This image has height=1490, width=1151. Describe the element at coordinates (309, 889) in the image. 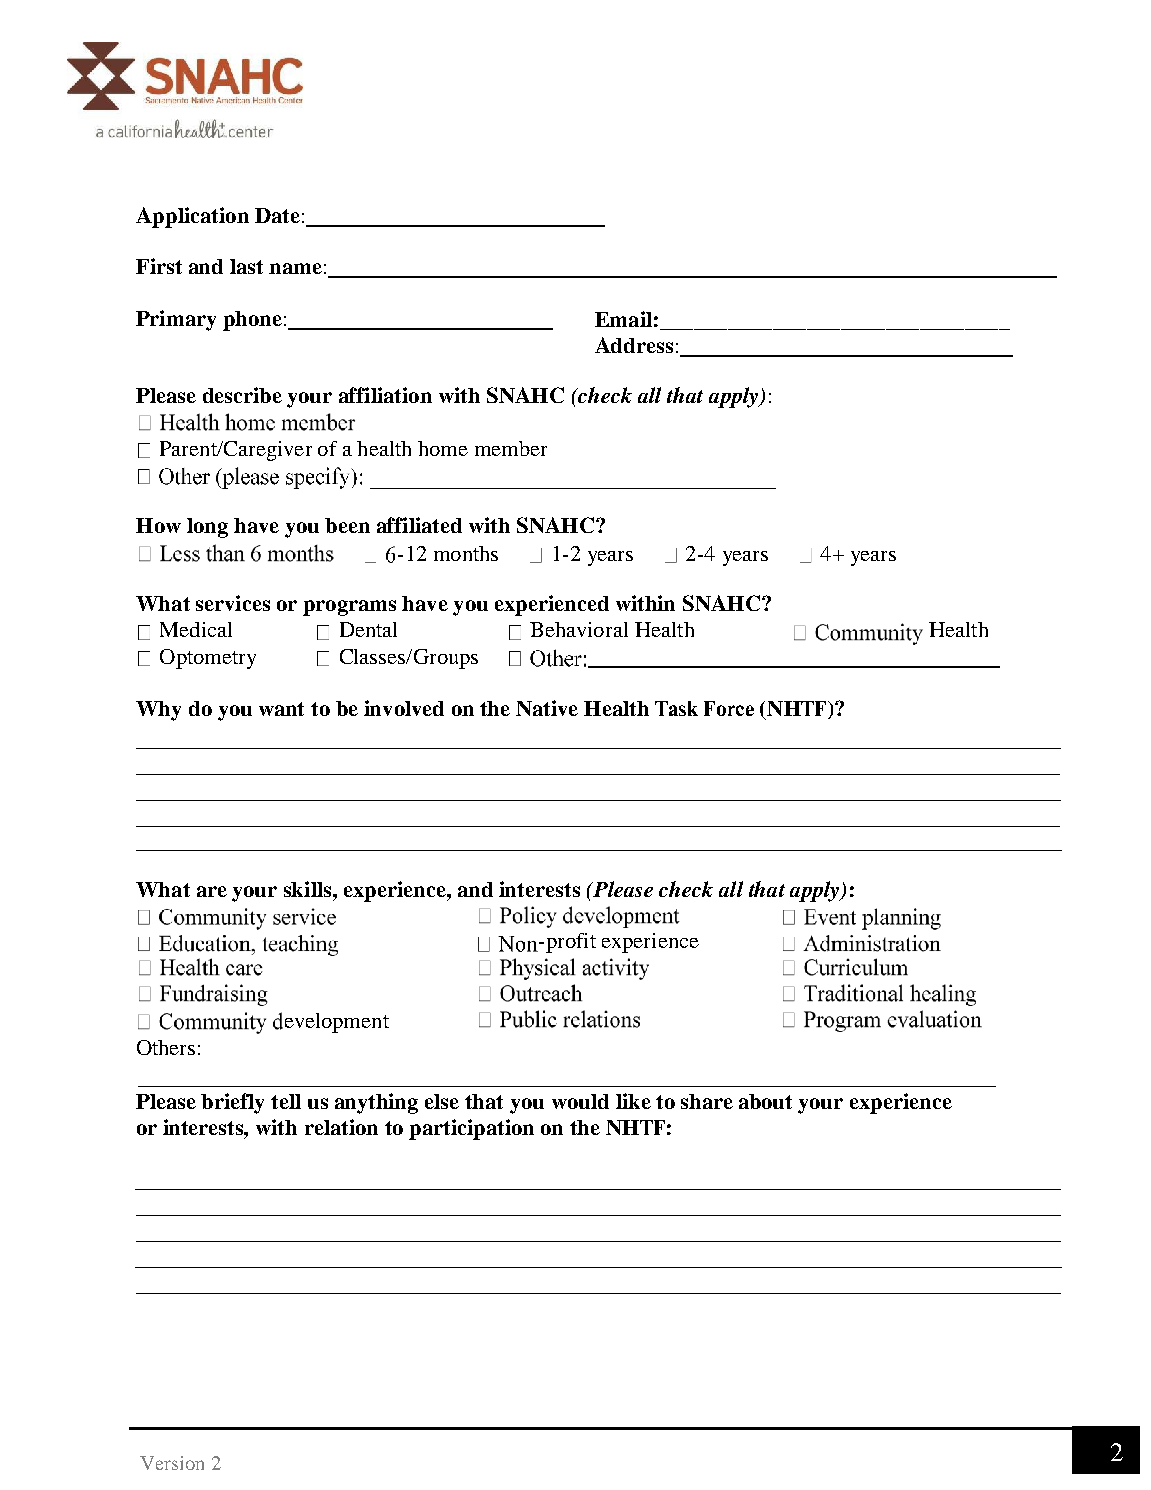

I see `skills` at that location.
